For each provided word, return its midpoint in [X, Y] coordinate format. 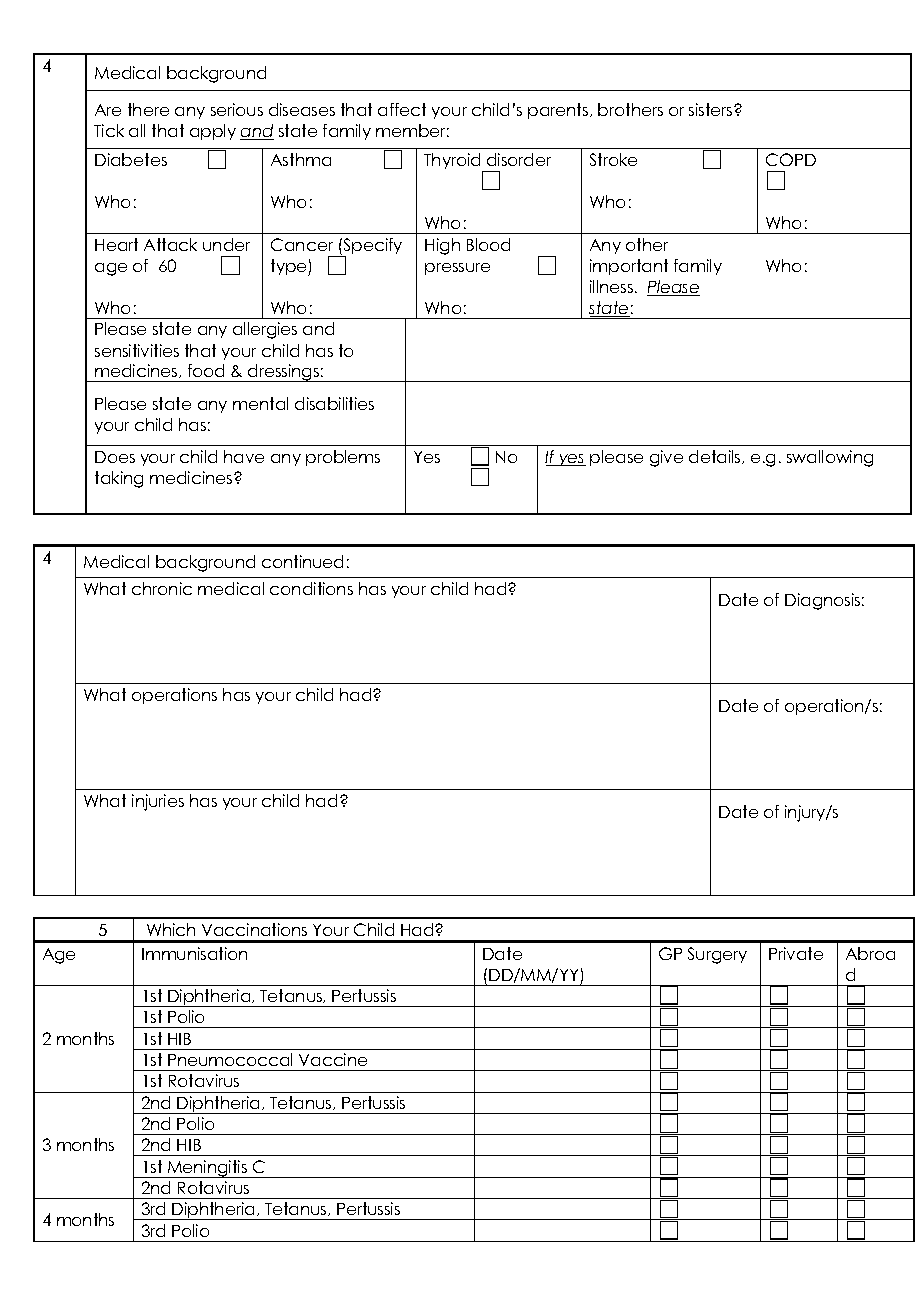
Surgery [717, 955]
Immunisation [194, 953]
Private [796, 953]
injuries [158, 802]
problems [343, 458]
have [244, 456]
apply [213, 132]
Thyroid [453, 162]
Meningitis [208, 1169]
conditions [311, 588]
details [716, 457]
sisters [712, 109]
